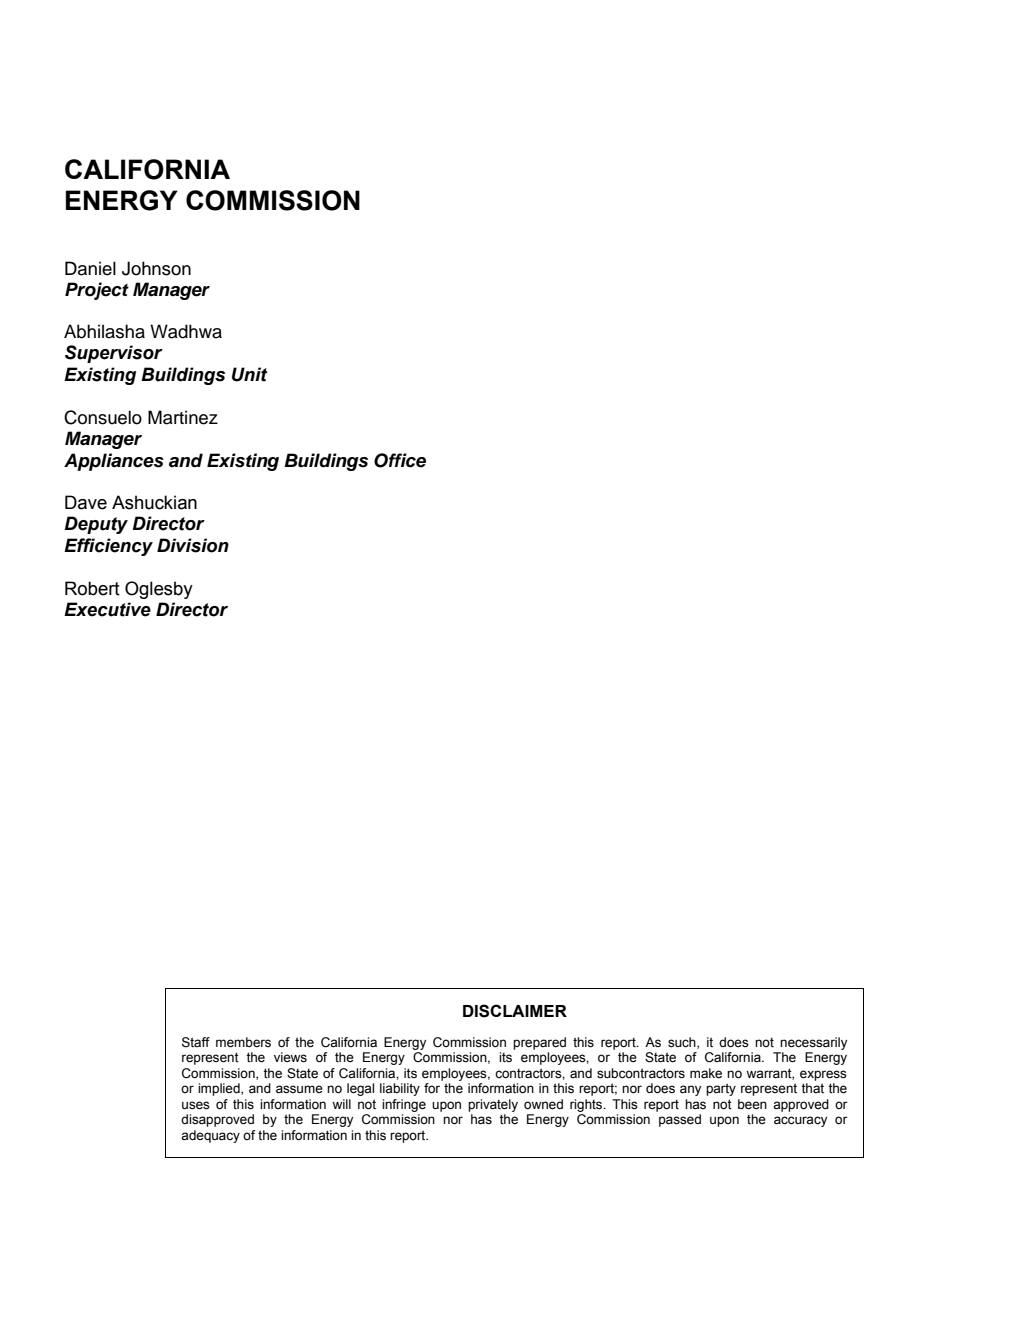 Image resolution: width=1029 pixels, height=1331 pixels. What do you see at coordinates (156, 268) in the screenshot?
I see `Johnson` at bounding box center [156, 268].
